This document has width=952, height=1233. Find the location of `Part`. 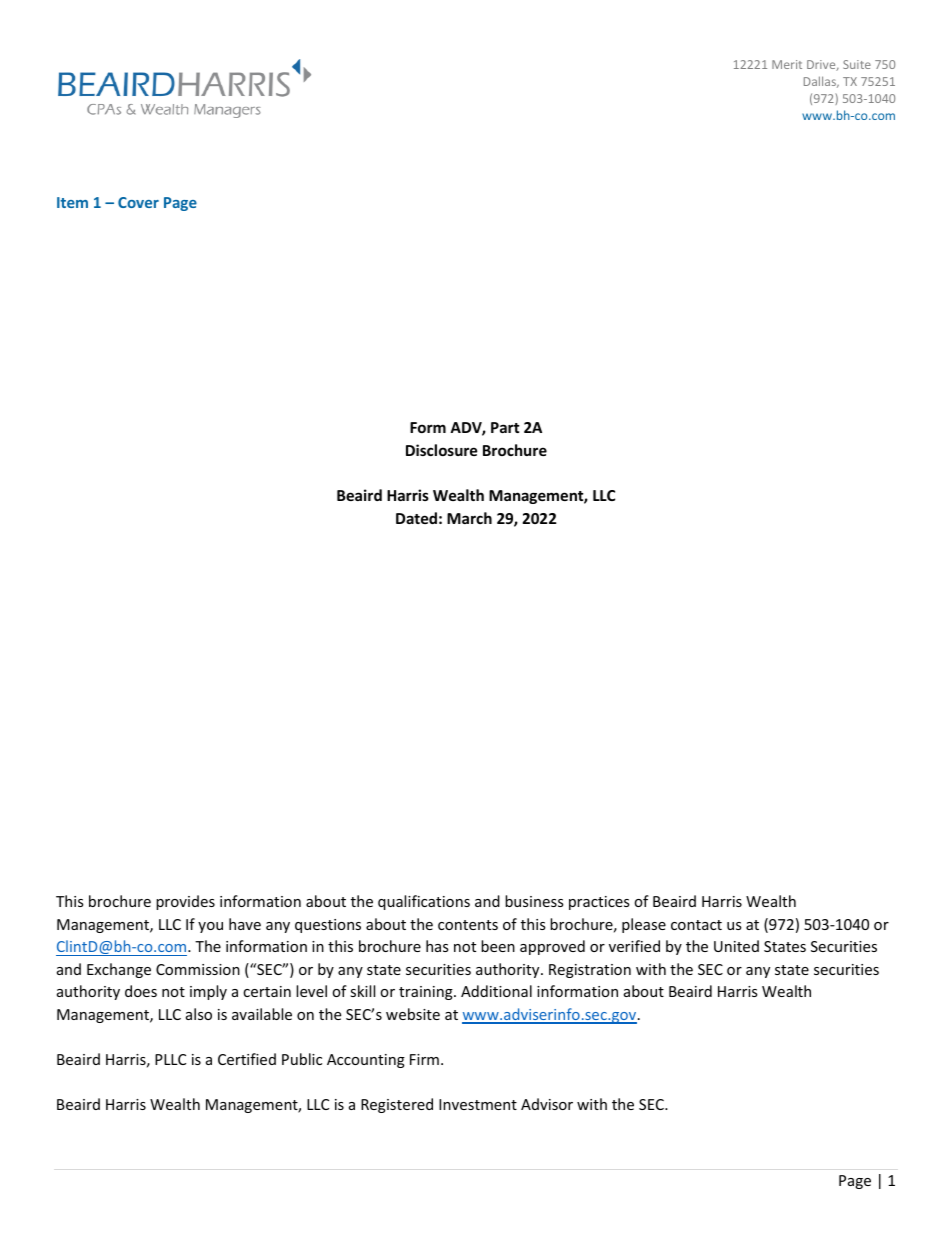

Part is located at coordinates (505, 427).
